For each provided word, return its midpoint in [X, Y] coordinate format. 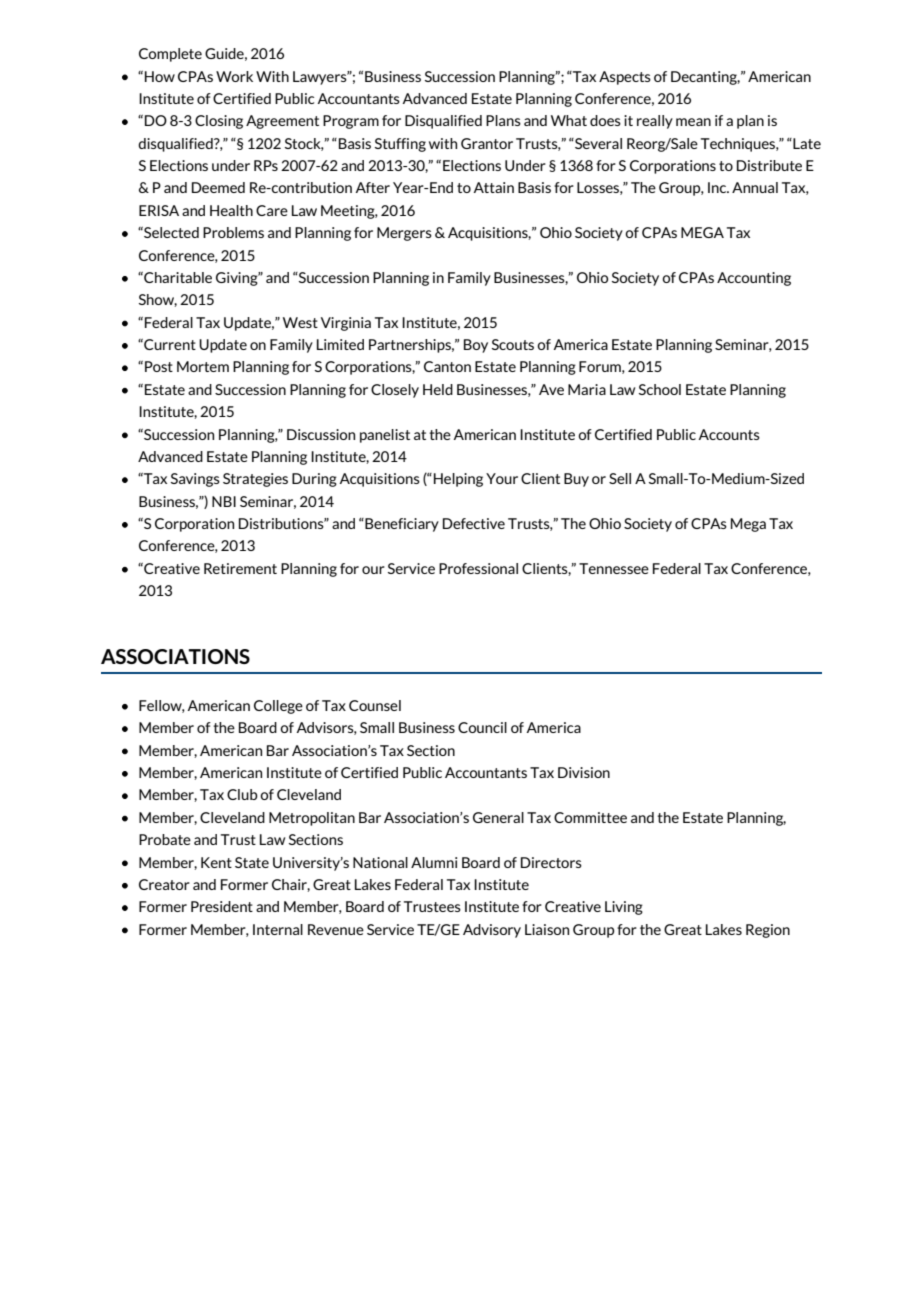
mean [693, 122]
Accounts [729, 434]
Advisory [492, 931]
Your [502, 478]
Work [234, 76]
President [222, 906]
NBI [224, 501]
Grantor [487, 143]
